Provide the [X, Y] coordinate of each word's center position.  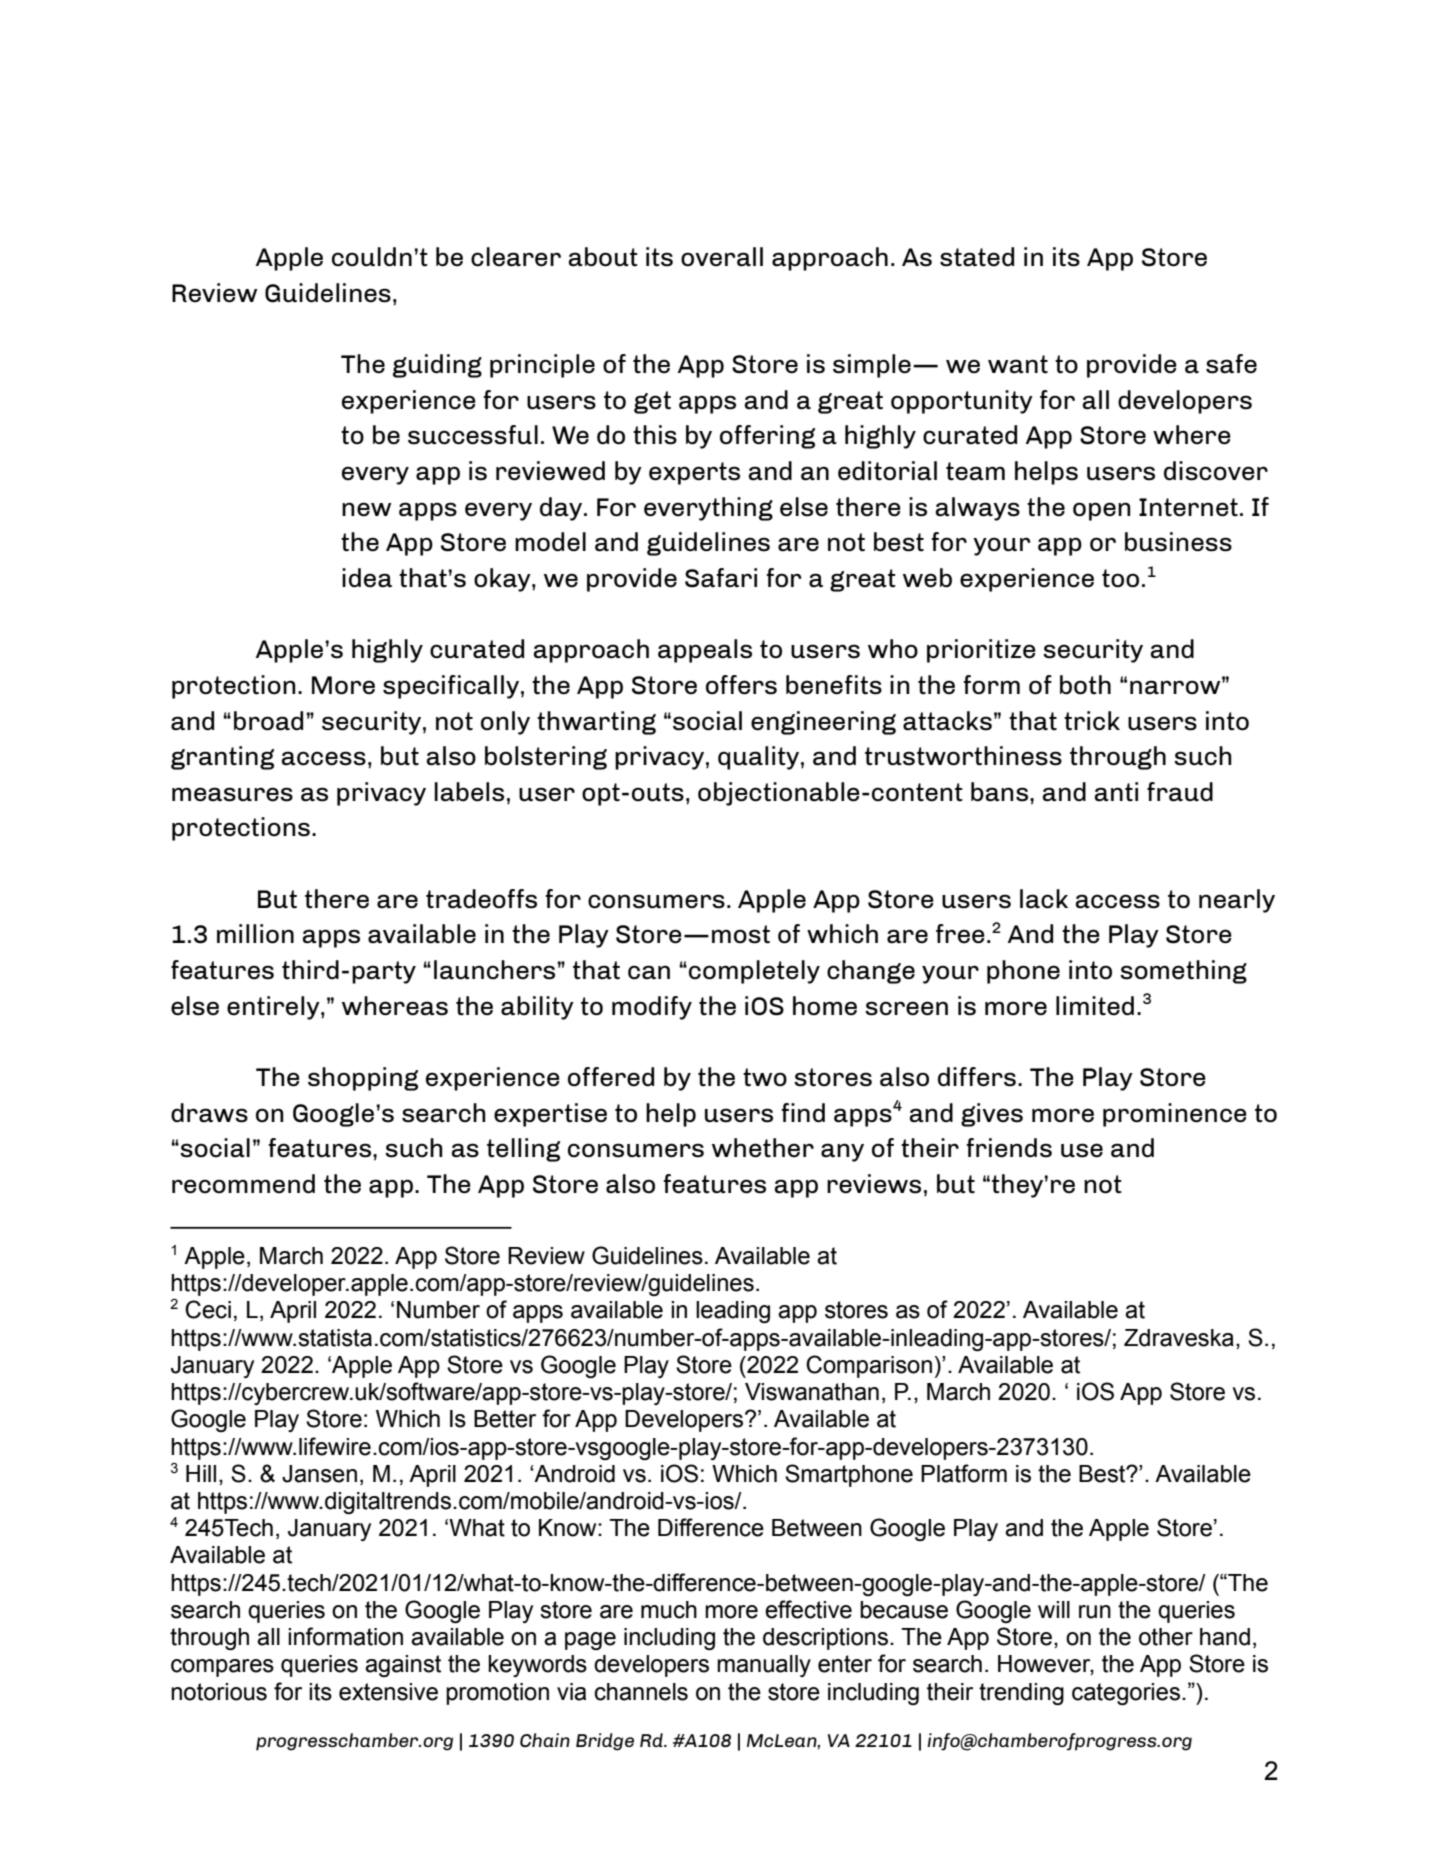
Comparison [869, 1366]
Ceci [208, 1309]
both [1085, 685]
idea [367, 578]
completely [754, 972]
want [1018, 364]
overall [722, 257]
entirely [274, 1008]
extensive [388, 1692]
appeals [705, 651]
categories [1126, 1694]
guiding [437, 366]
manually [764, 1666]
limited [1095, 1006]
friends [1009, 1148]
